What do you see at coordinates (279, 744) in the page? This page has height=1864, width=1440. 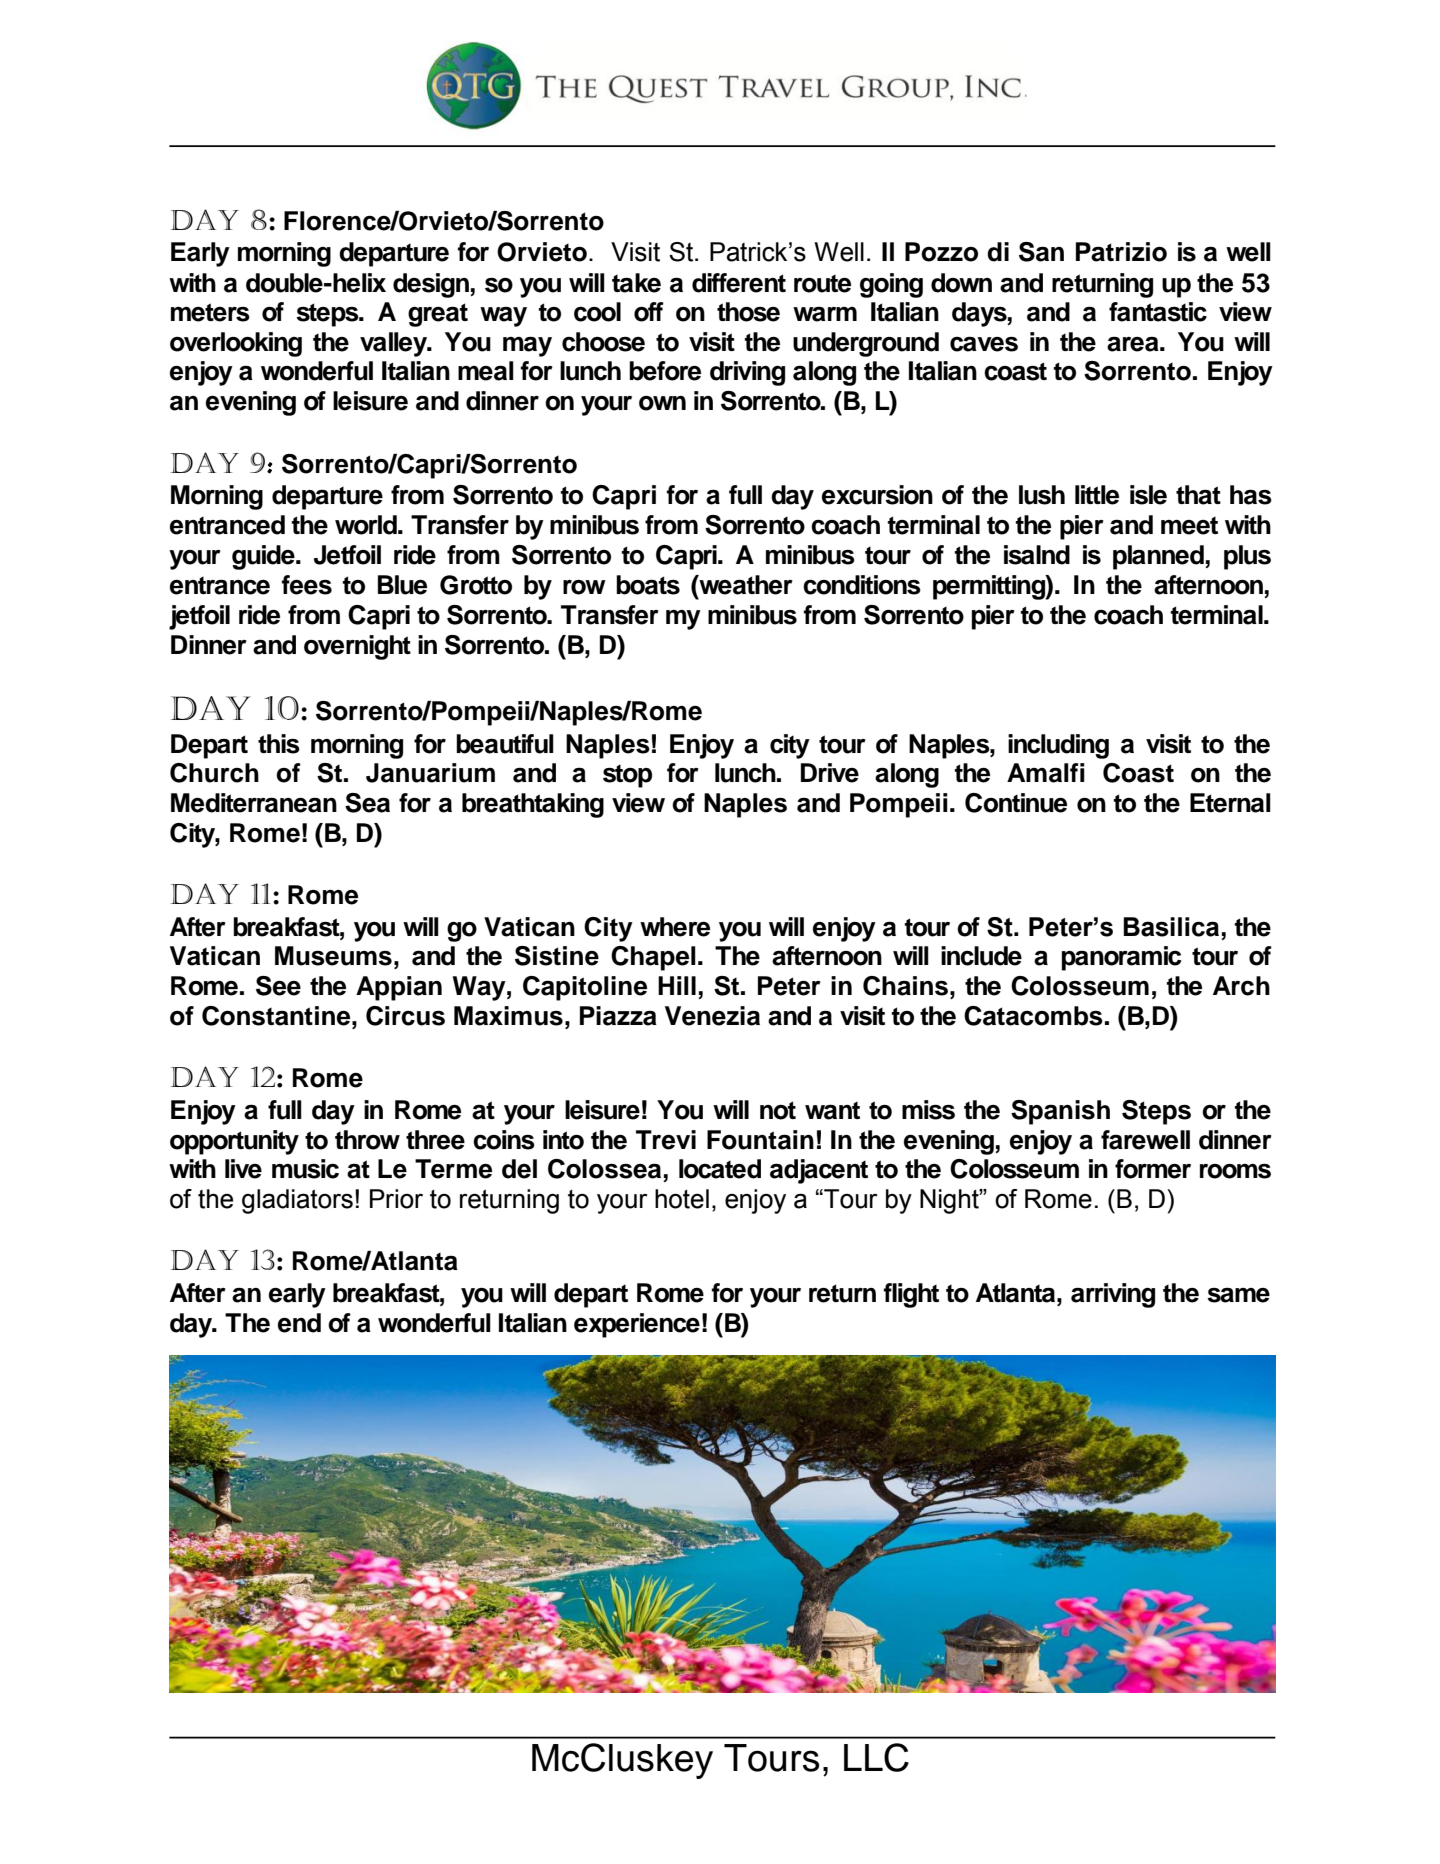 I see `this` at bounding box center [279, 744].
